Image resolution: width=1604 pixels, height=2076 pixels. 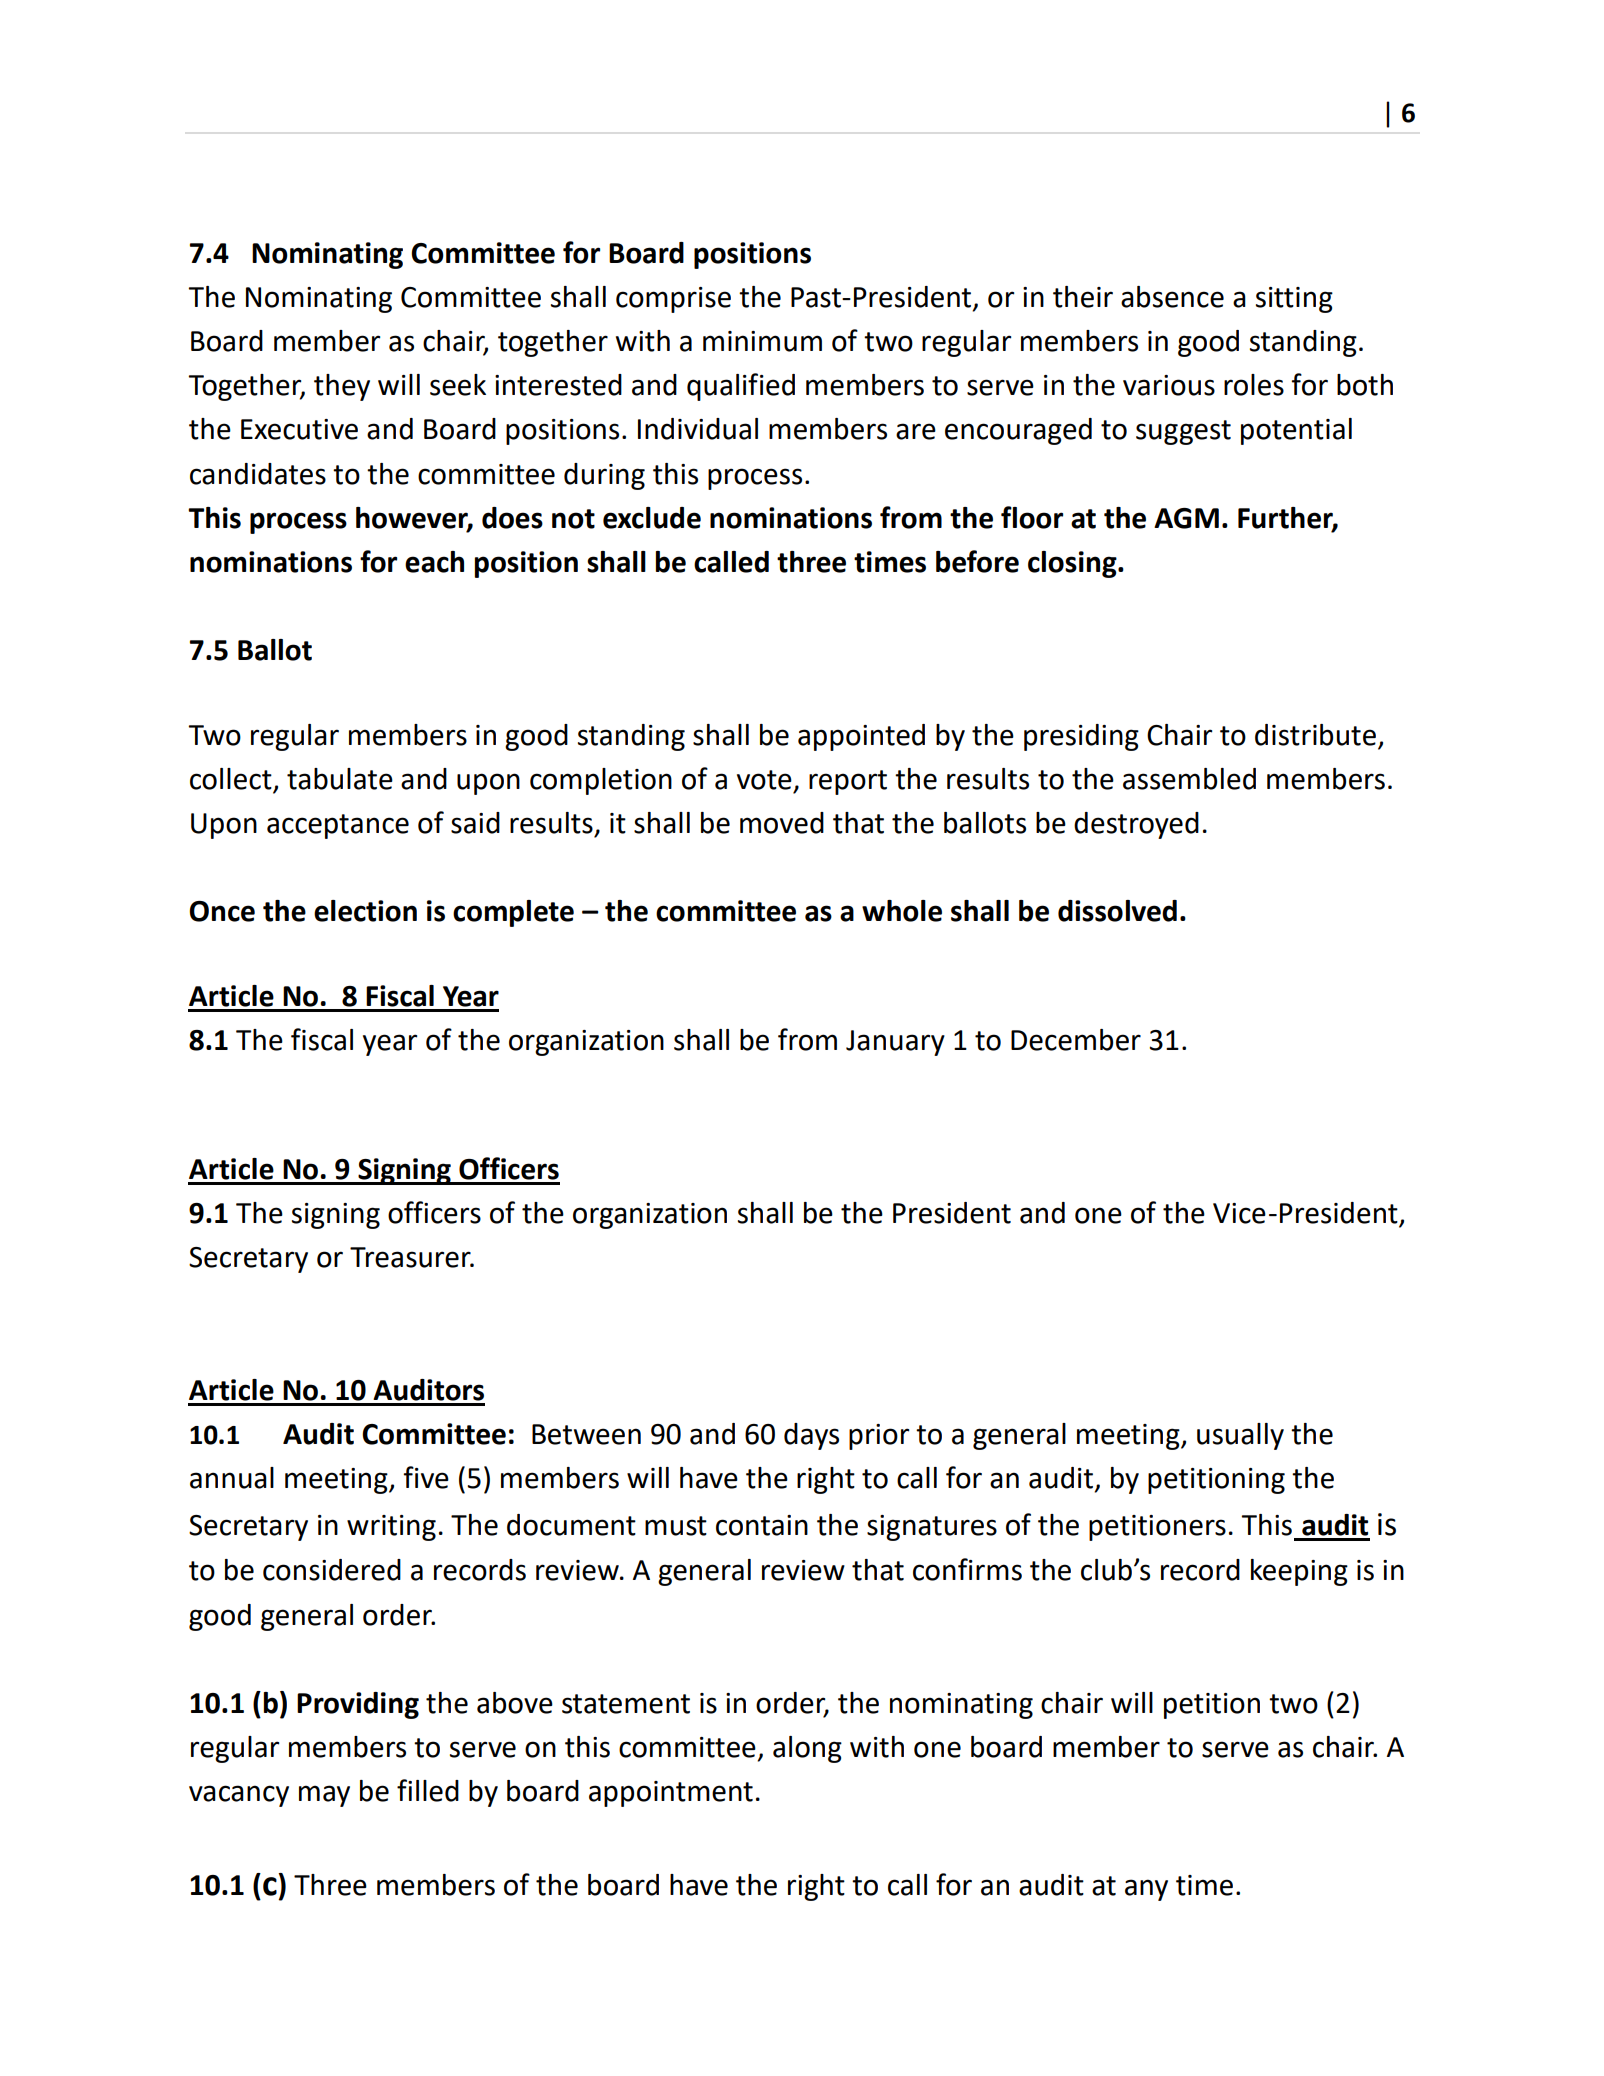 What do you see at coordinates (762, 341) in the document?
I see `minimum` at bounding box center [762, 341].
